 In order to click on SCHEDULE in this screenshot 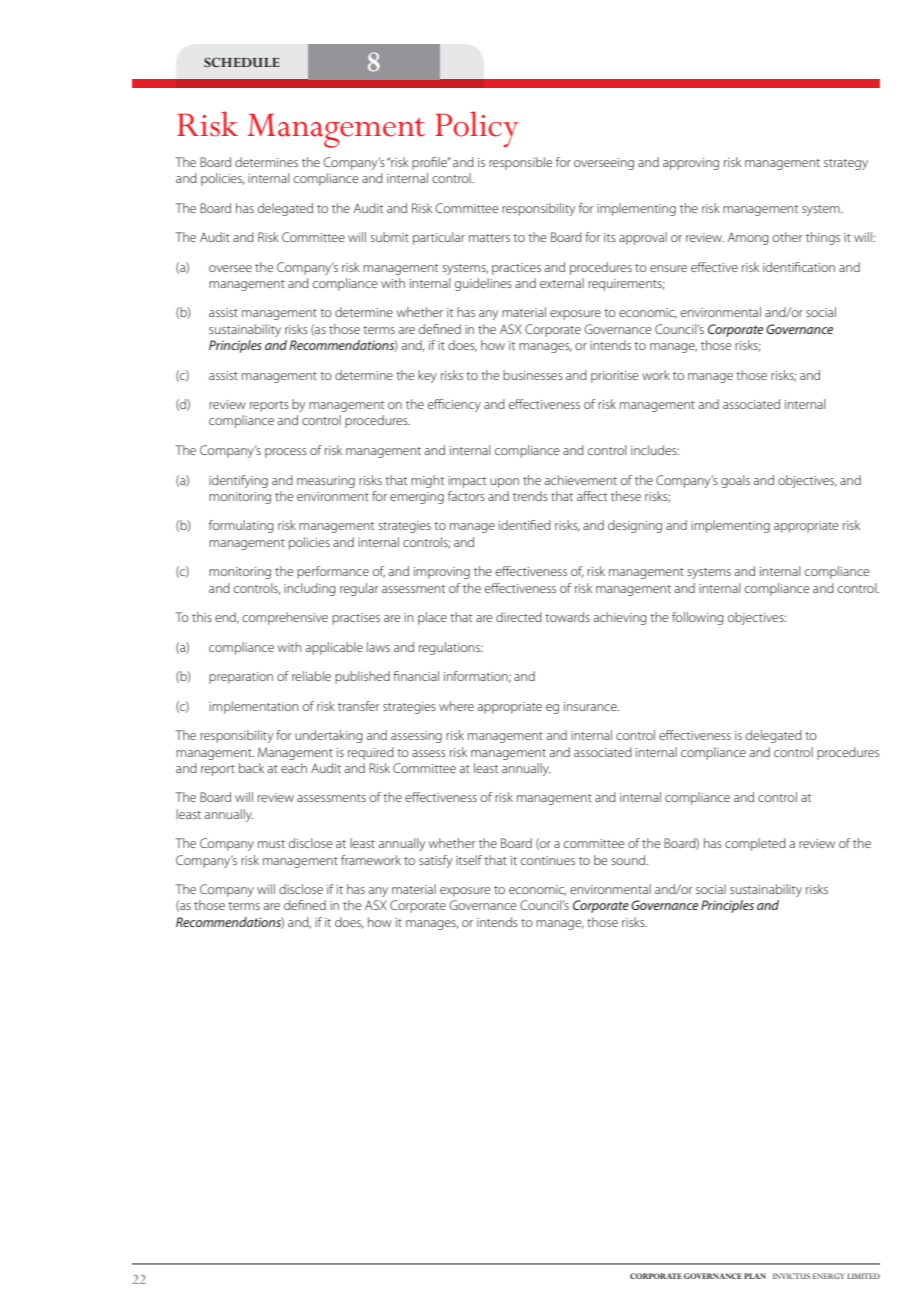, I will do `click(242, 62)`.
